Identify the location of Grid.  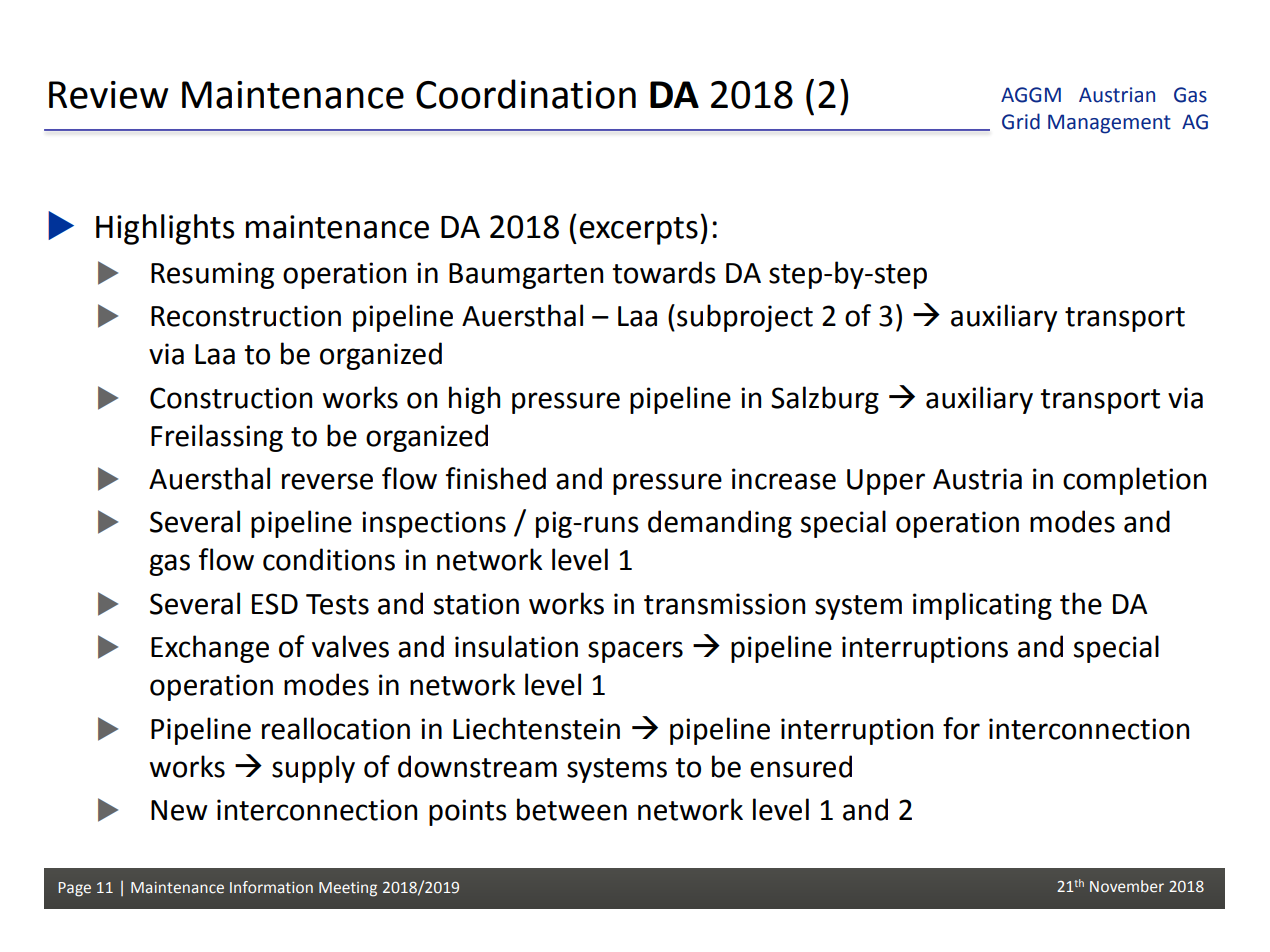
(1021, 121).
